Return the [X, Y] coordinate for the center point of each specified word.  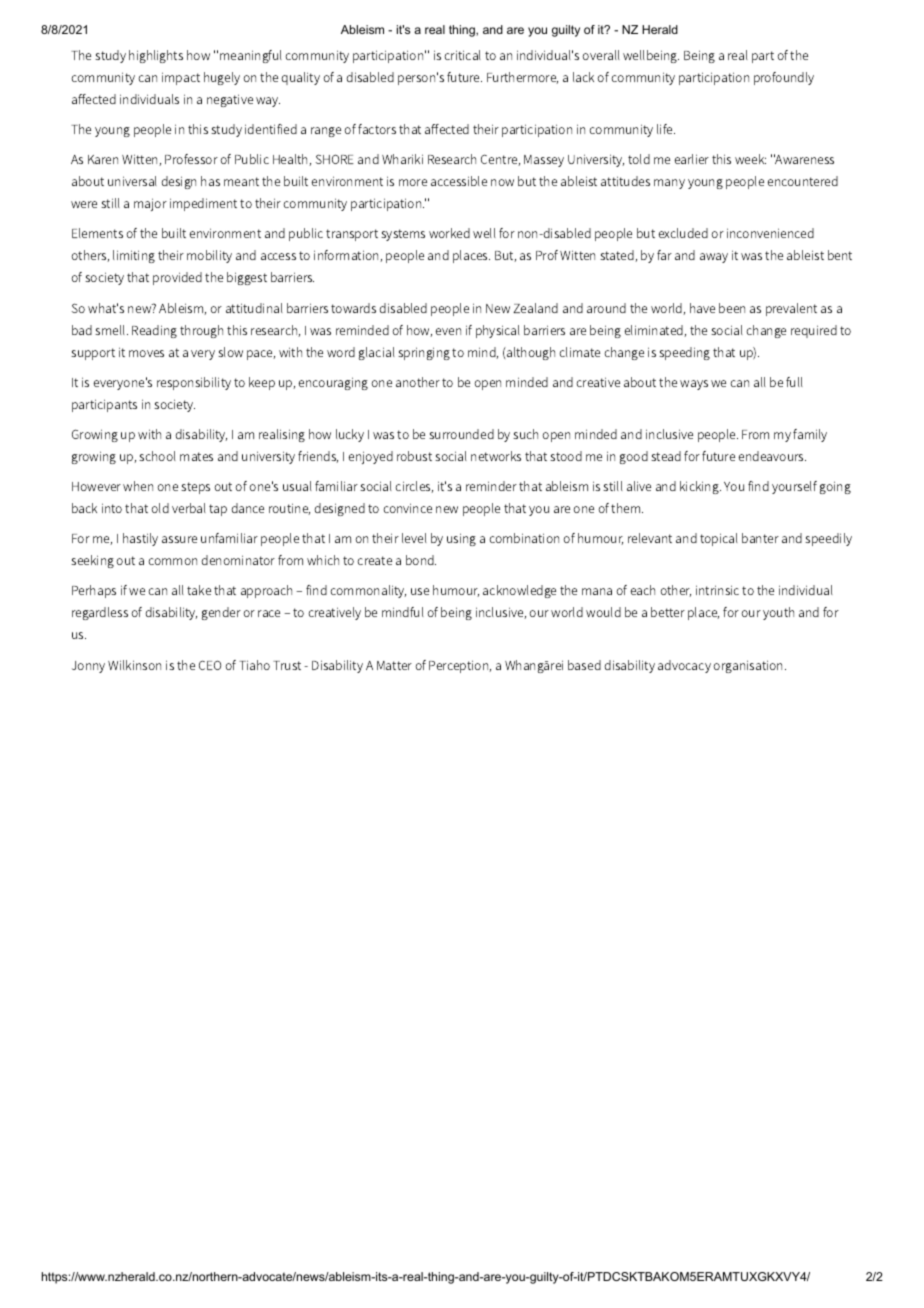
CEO [210, 665]
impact [181, 78]
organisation [749, 666]
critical [462, 55]
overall [601, 55]
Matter [394, 665]
